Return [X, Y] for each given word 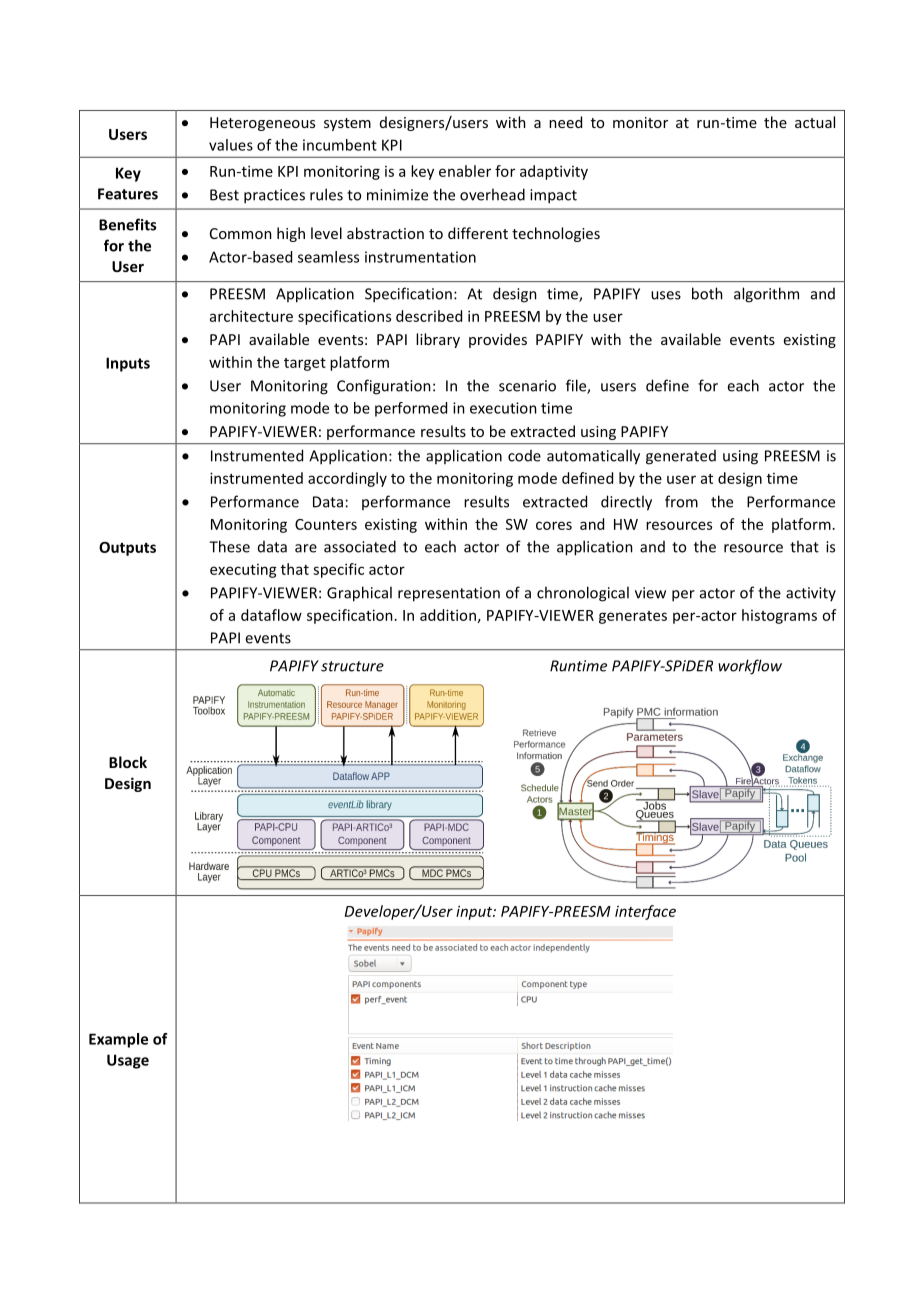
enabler [465, 171]
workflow [750, 667]
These [229, 546]
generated [681, 457]
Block [128, 762]
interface [645, 912]
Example [118, 1040]
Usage [128, 1061]
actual [815, 122]
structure [352, 666]
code [524, 456]
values [231, 145]
